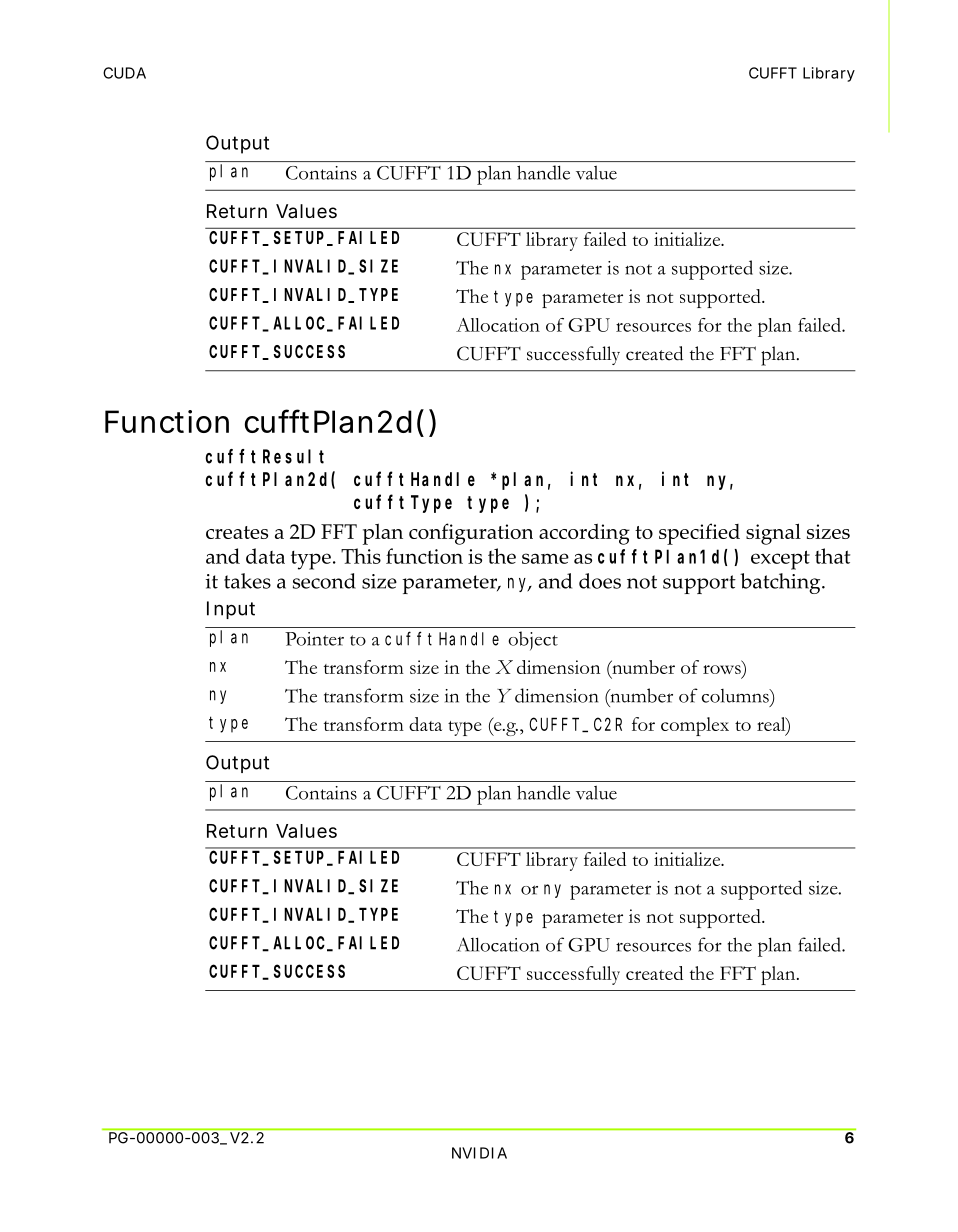  What do you see at coordinates (479, 1153) in the screenshot?
I see `NVIDIA` at bounding box center [479, 1153].
